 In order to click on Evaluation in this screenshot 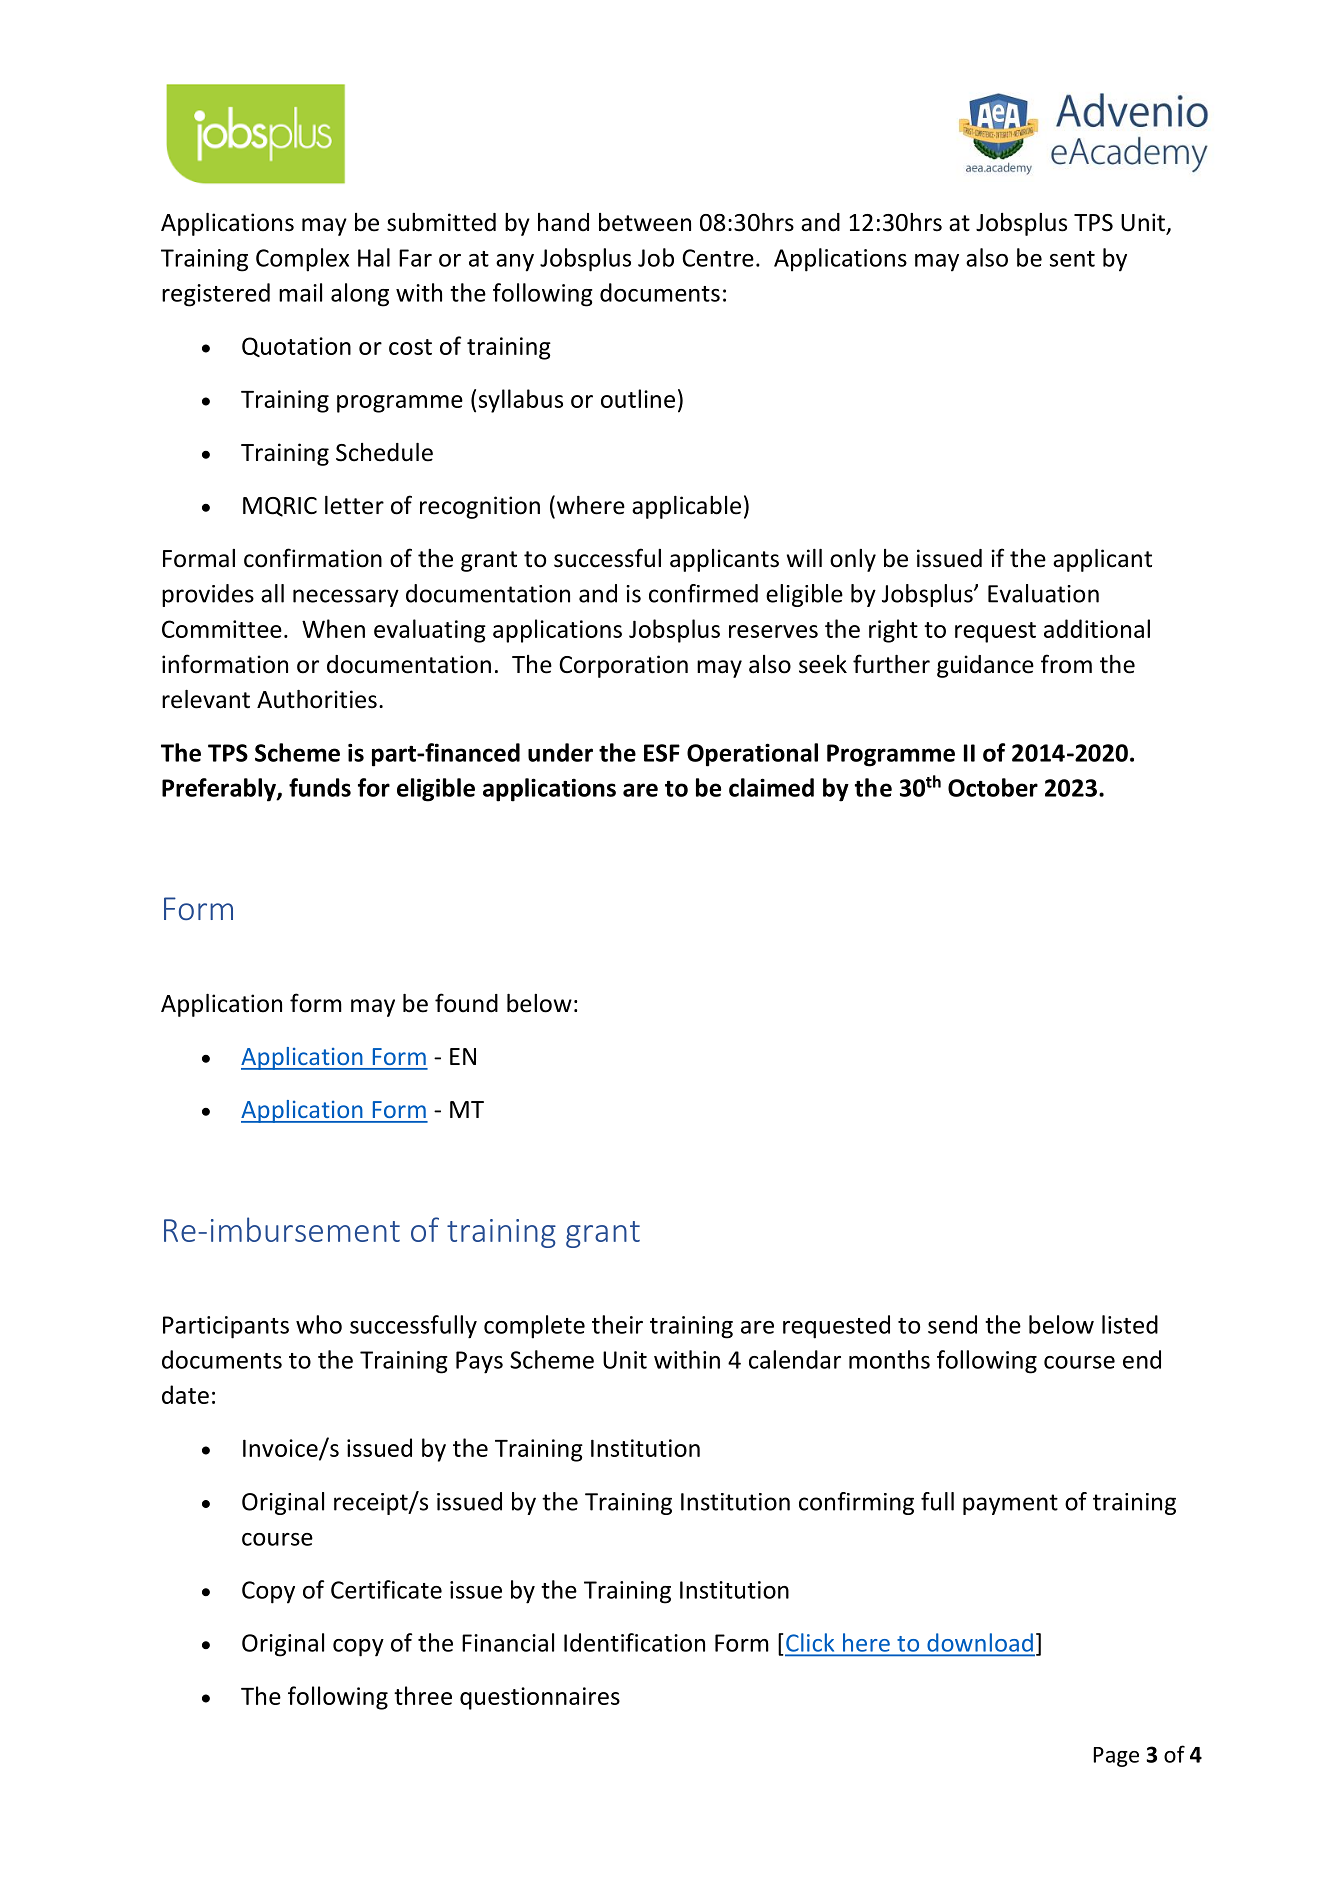, I will do `click(1043, 593)`.
